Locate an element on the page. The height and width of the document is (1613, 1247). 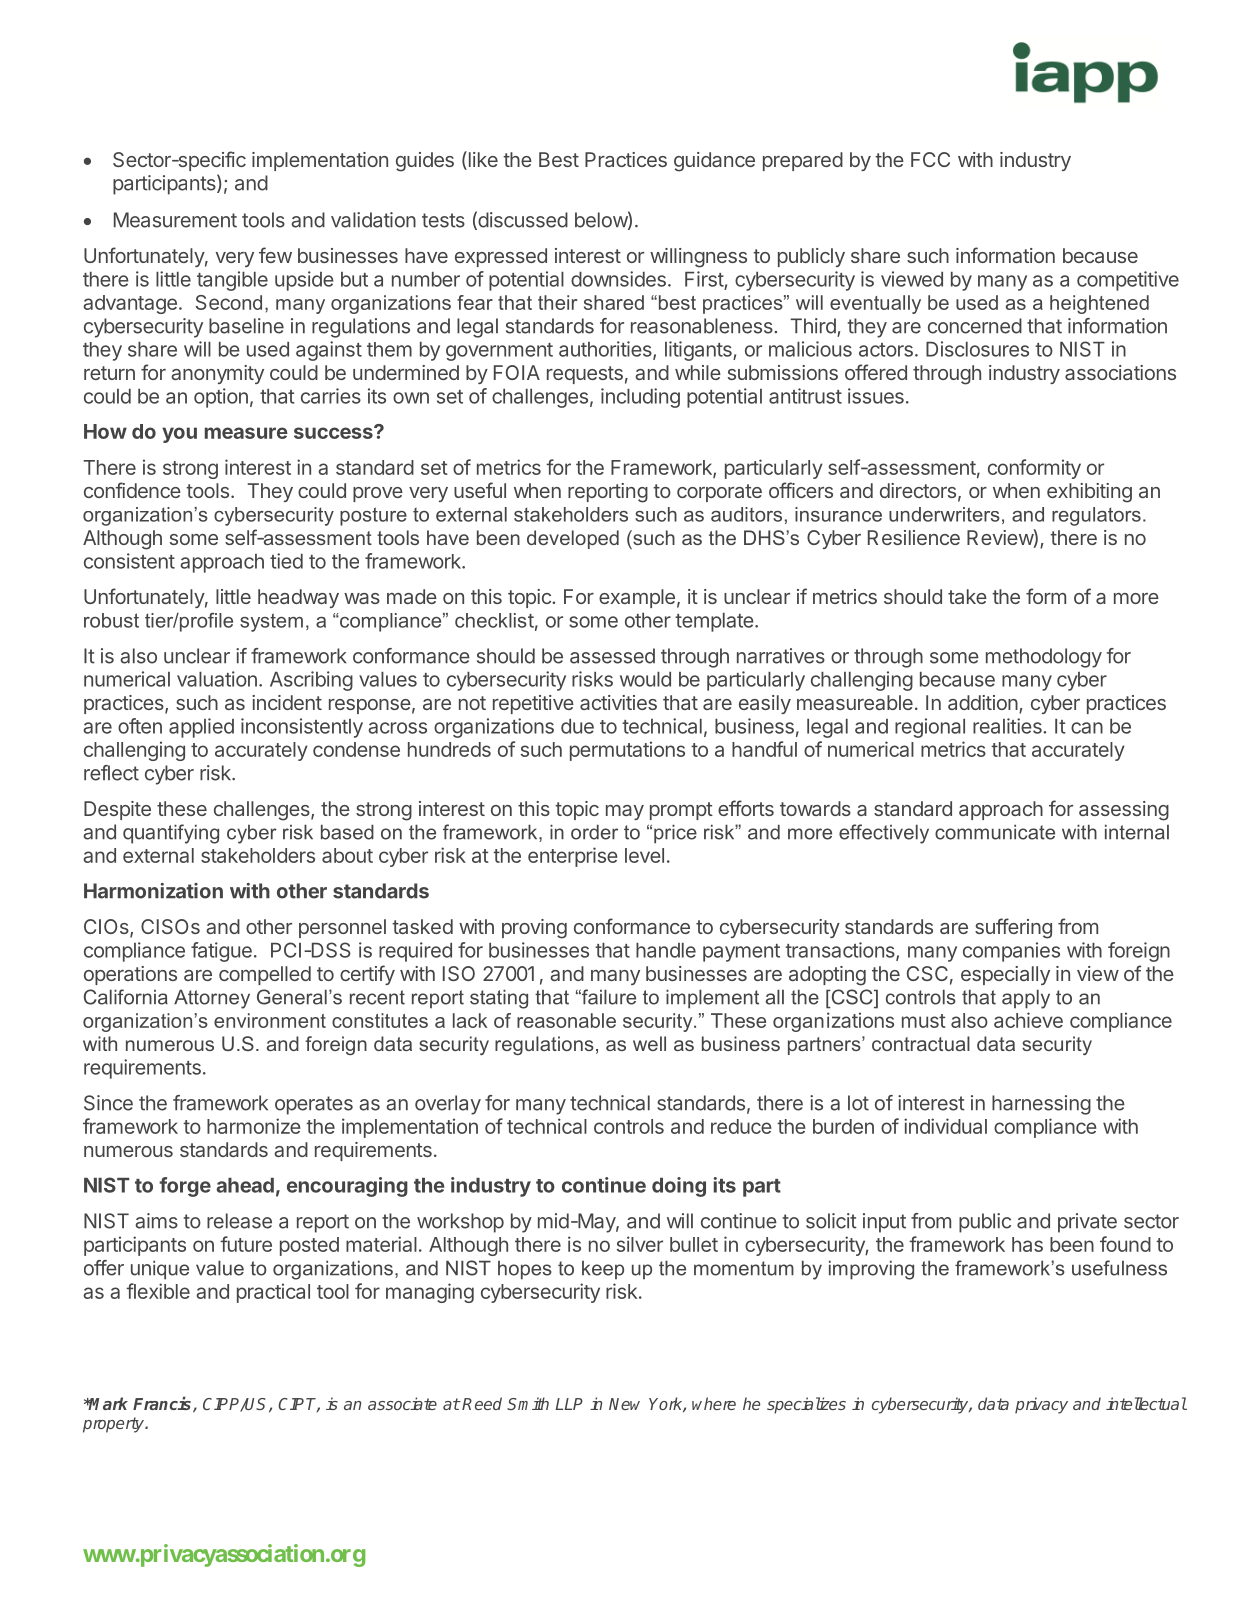
confidence is located at coordinates (132, 490).
